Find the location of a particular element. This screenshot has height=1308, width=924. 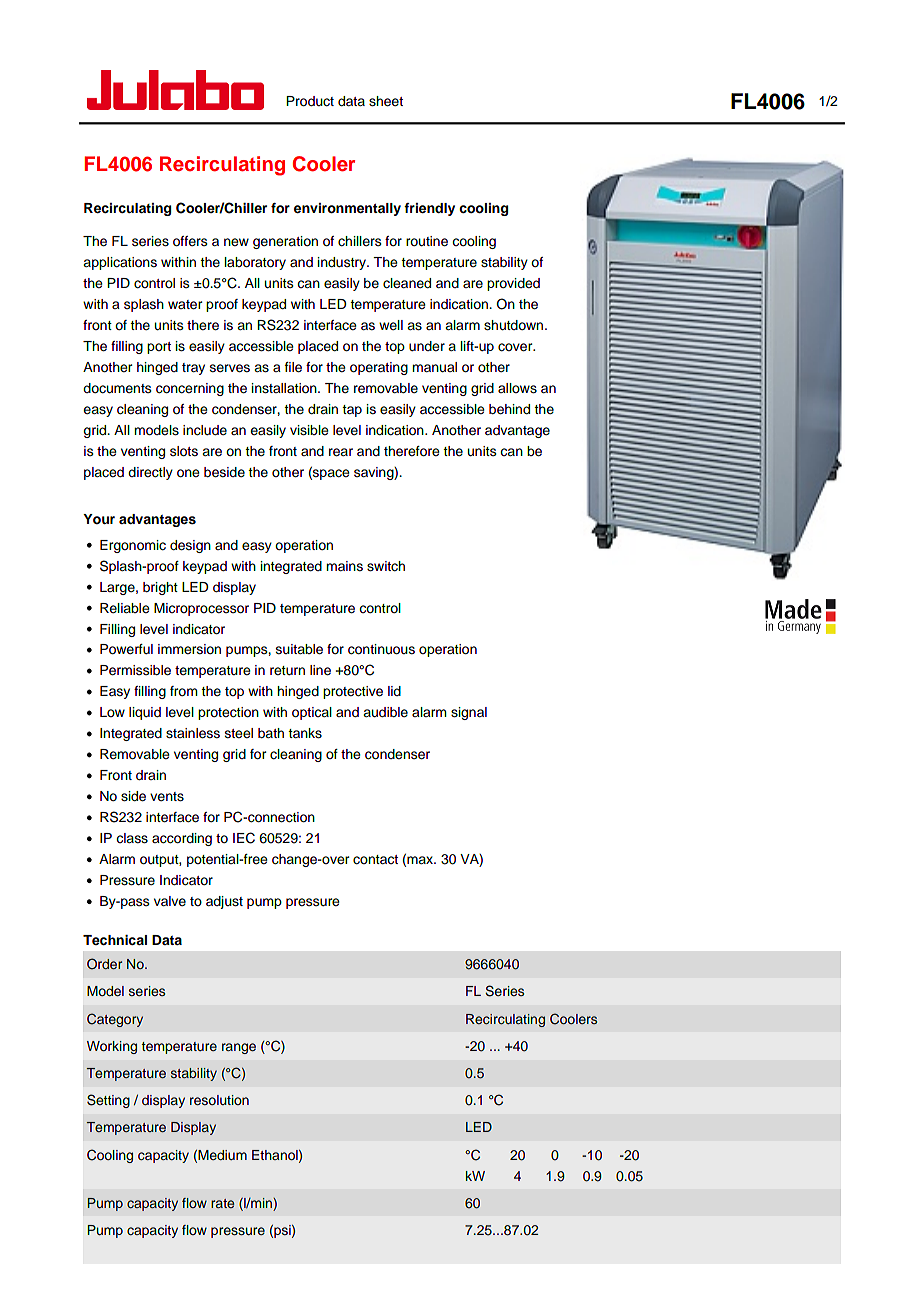

Working is located at coordinates (112, 1047).
